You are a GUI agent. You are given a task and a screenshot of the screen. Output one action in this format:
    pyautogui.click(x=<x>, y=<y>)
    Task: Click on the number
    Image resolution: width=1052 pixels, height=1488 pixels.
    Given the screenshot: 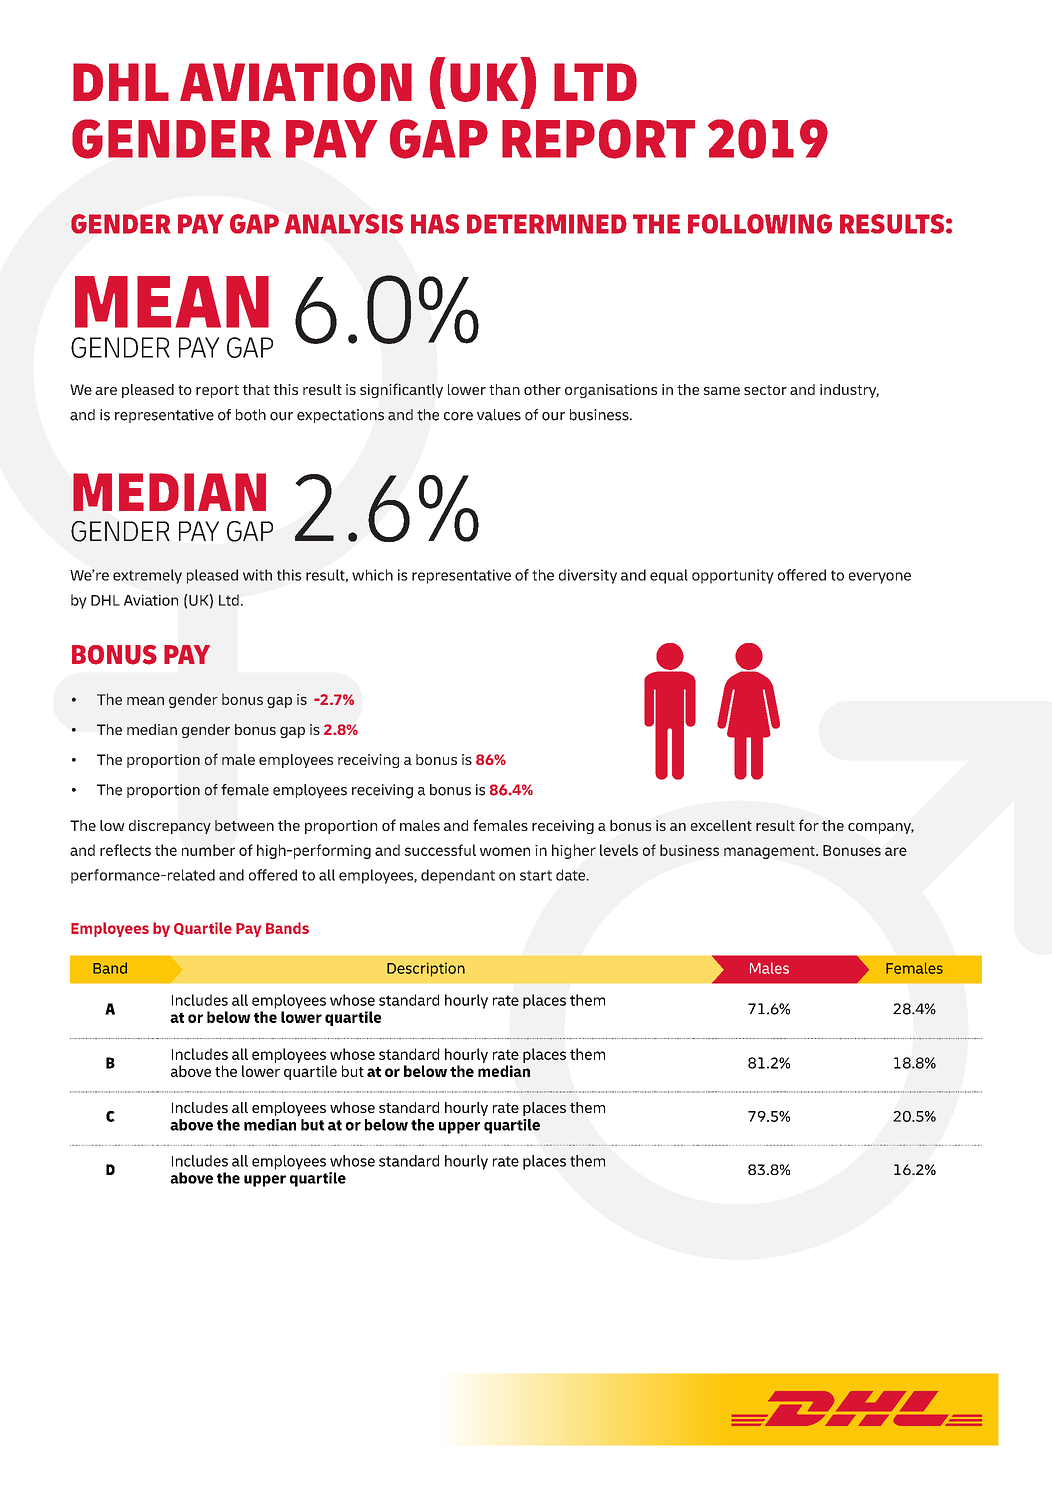 What is the action you would take?
    pyautogui.click(x=208, y=850)
